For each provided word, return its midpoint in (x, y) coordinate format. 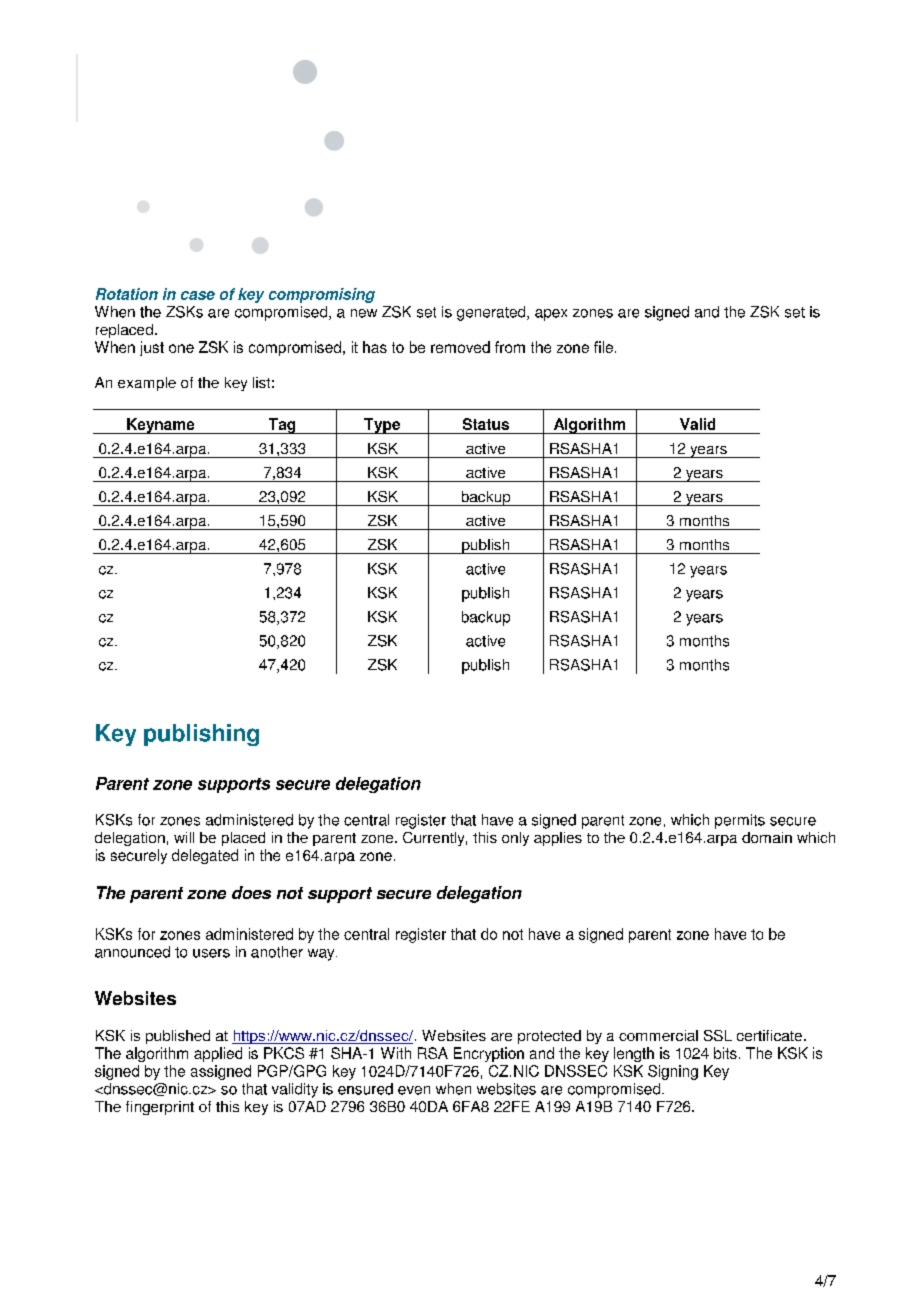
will (184, 837)
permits (740, 821)
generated (492, 313)
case (198, 295)
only (515, 839)
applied (218, 1054)
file (603, 347)
